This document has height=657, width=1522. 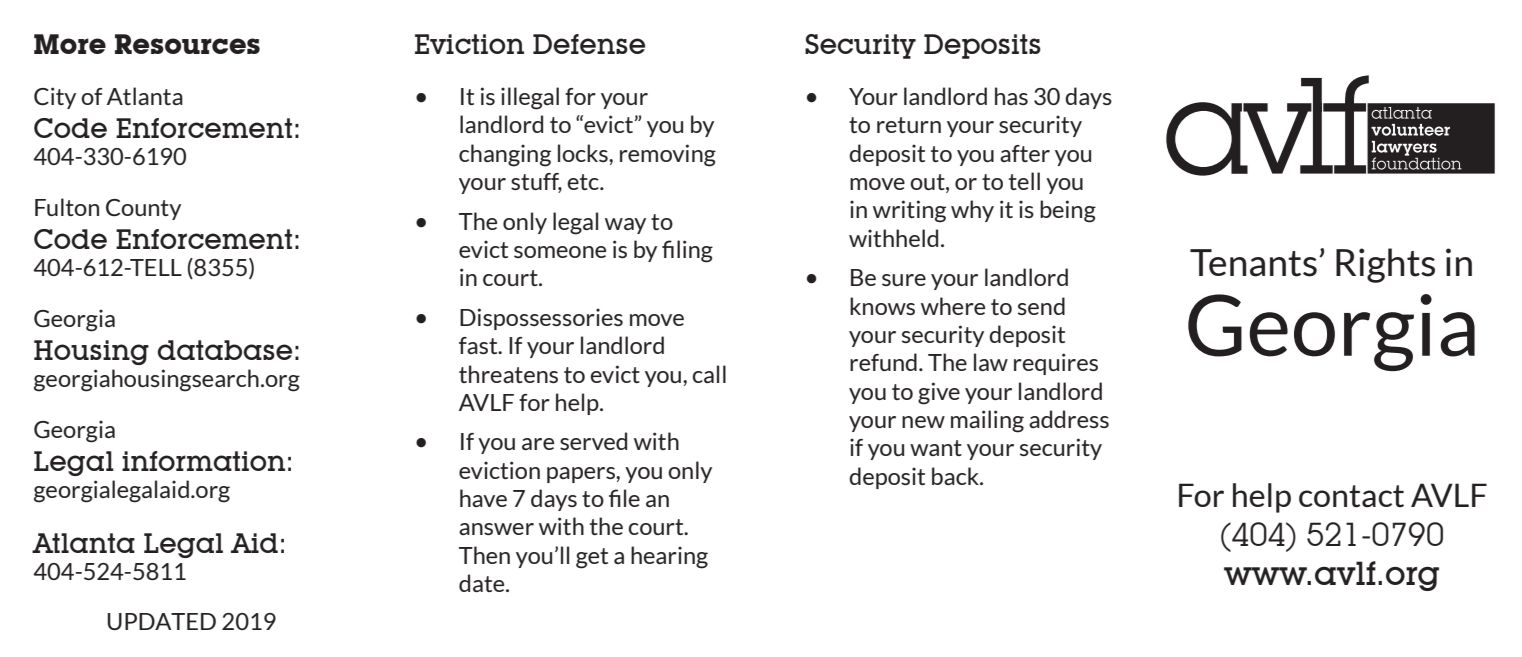 I want to click on address, so click(x=1069, y=419).
